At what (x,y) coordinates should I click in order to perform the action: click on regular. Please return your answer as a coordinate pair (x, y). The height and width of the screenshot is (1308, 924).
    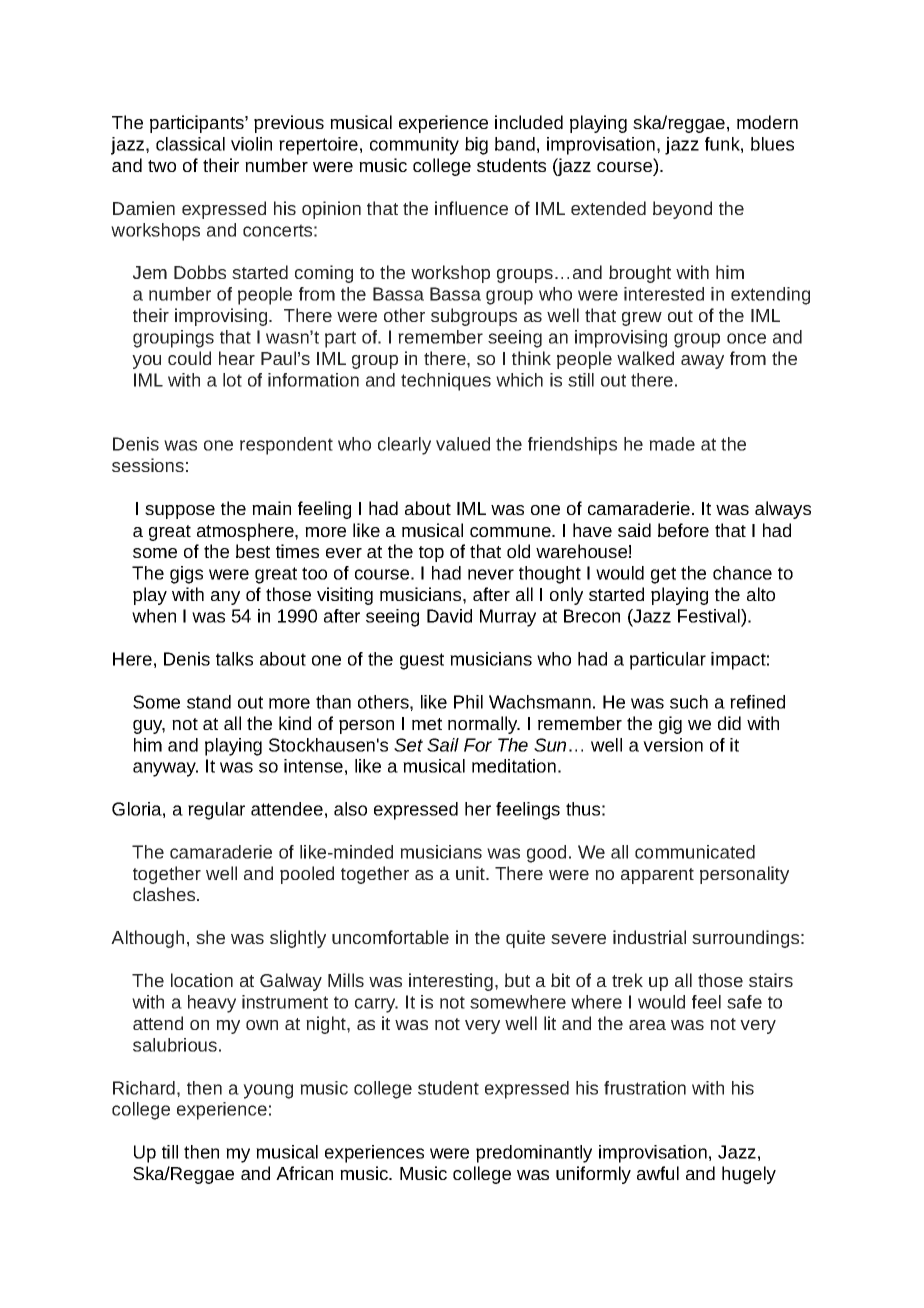
    Looking at the image, I should click on (216, 811).
